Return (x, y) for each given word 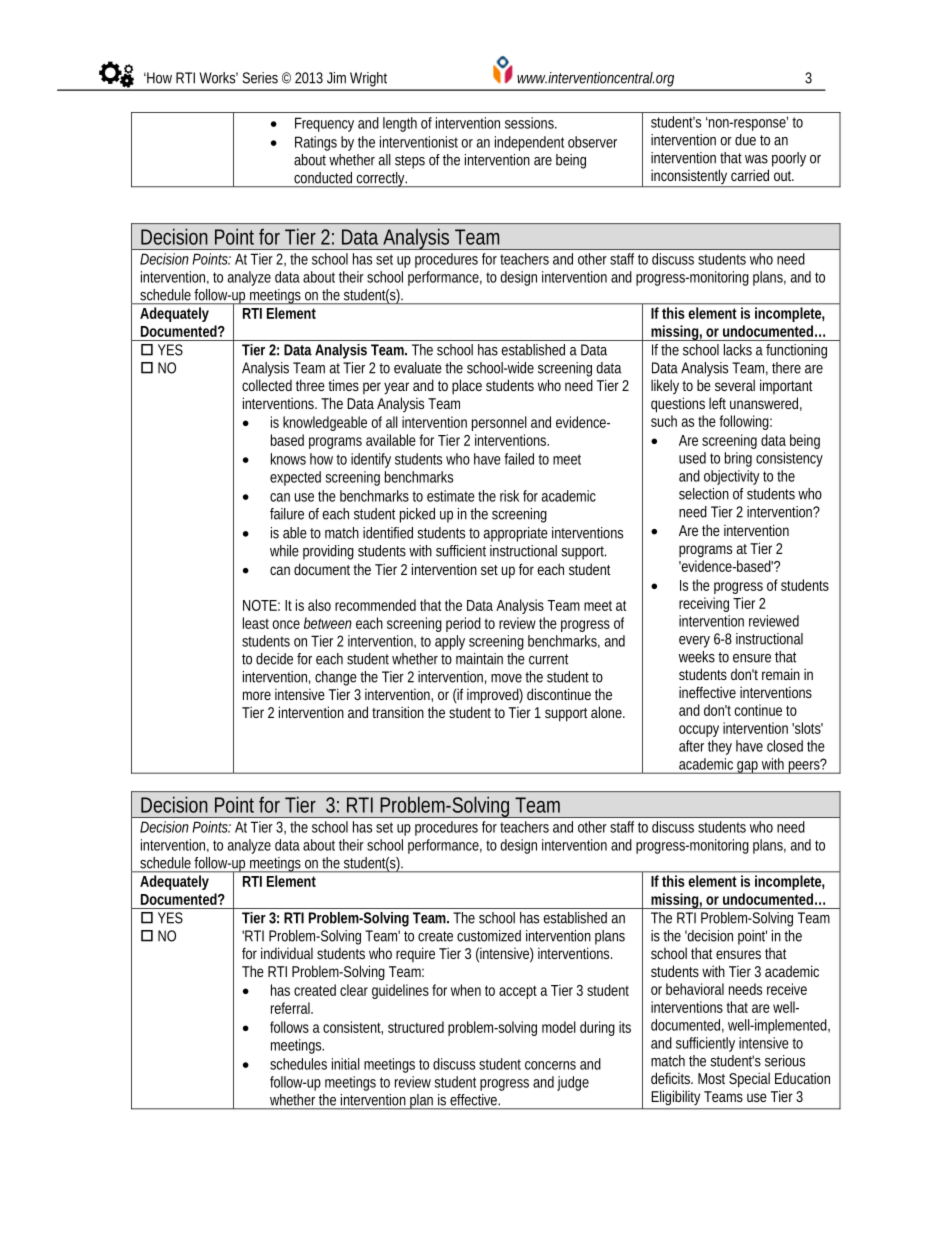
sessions (530, 123)
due (745, 140)
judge (573, 1083)
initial (346, 1064)
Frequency (324, 124)
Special (749, 1080)
